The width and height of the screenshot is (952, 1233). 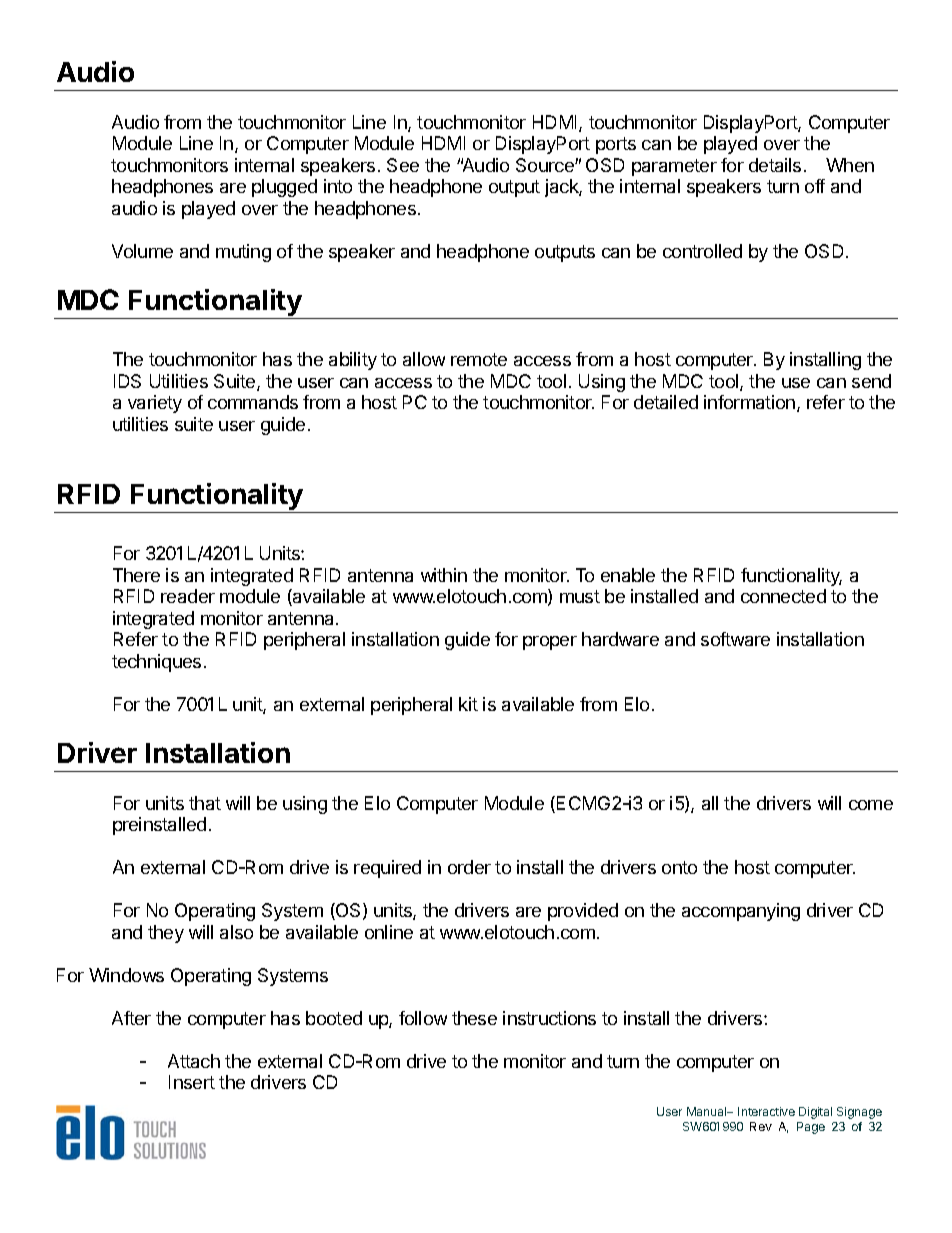 I want to click on these, so click(x=474, y=1018).
